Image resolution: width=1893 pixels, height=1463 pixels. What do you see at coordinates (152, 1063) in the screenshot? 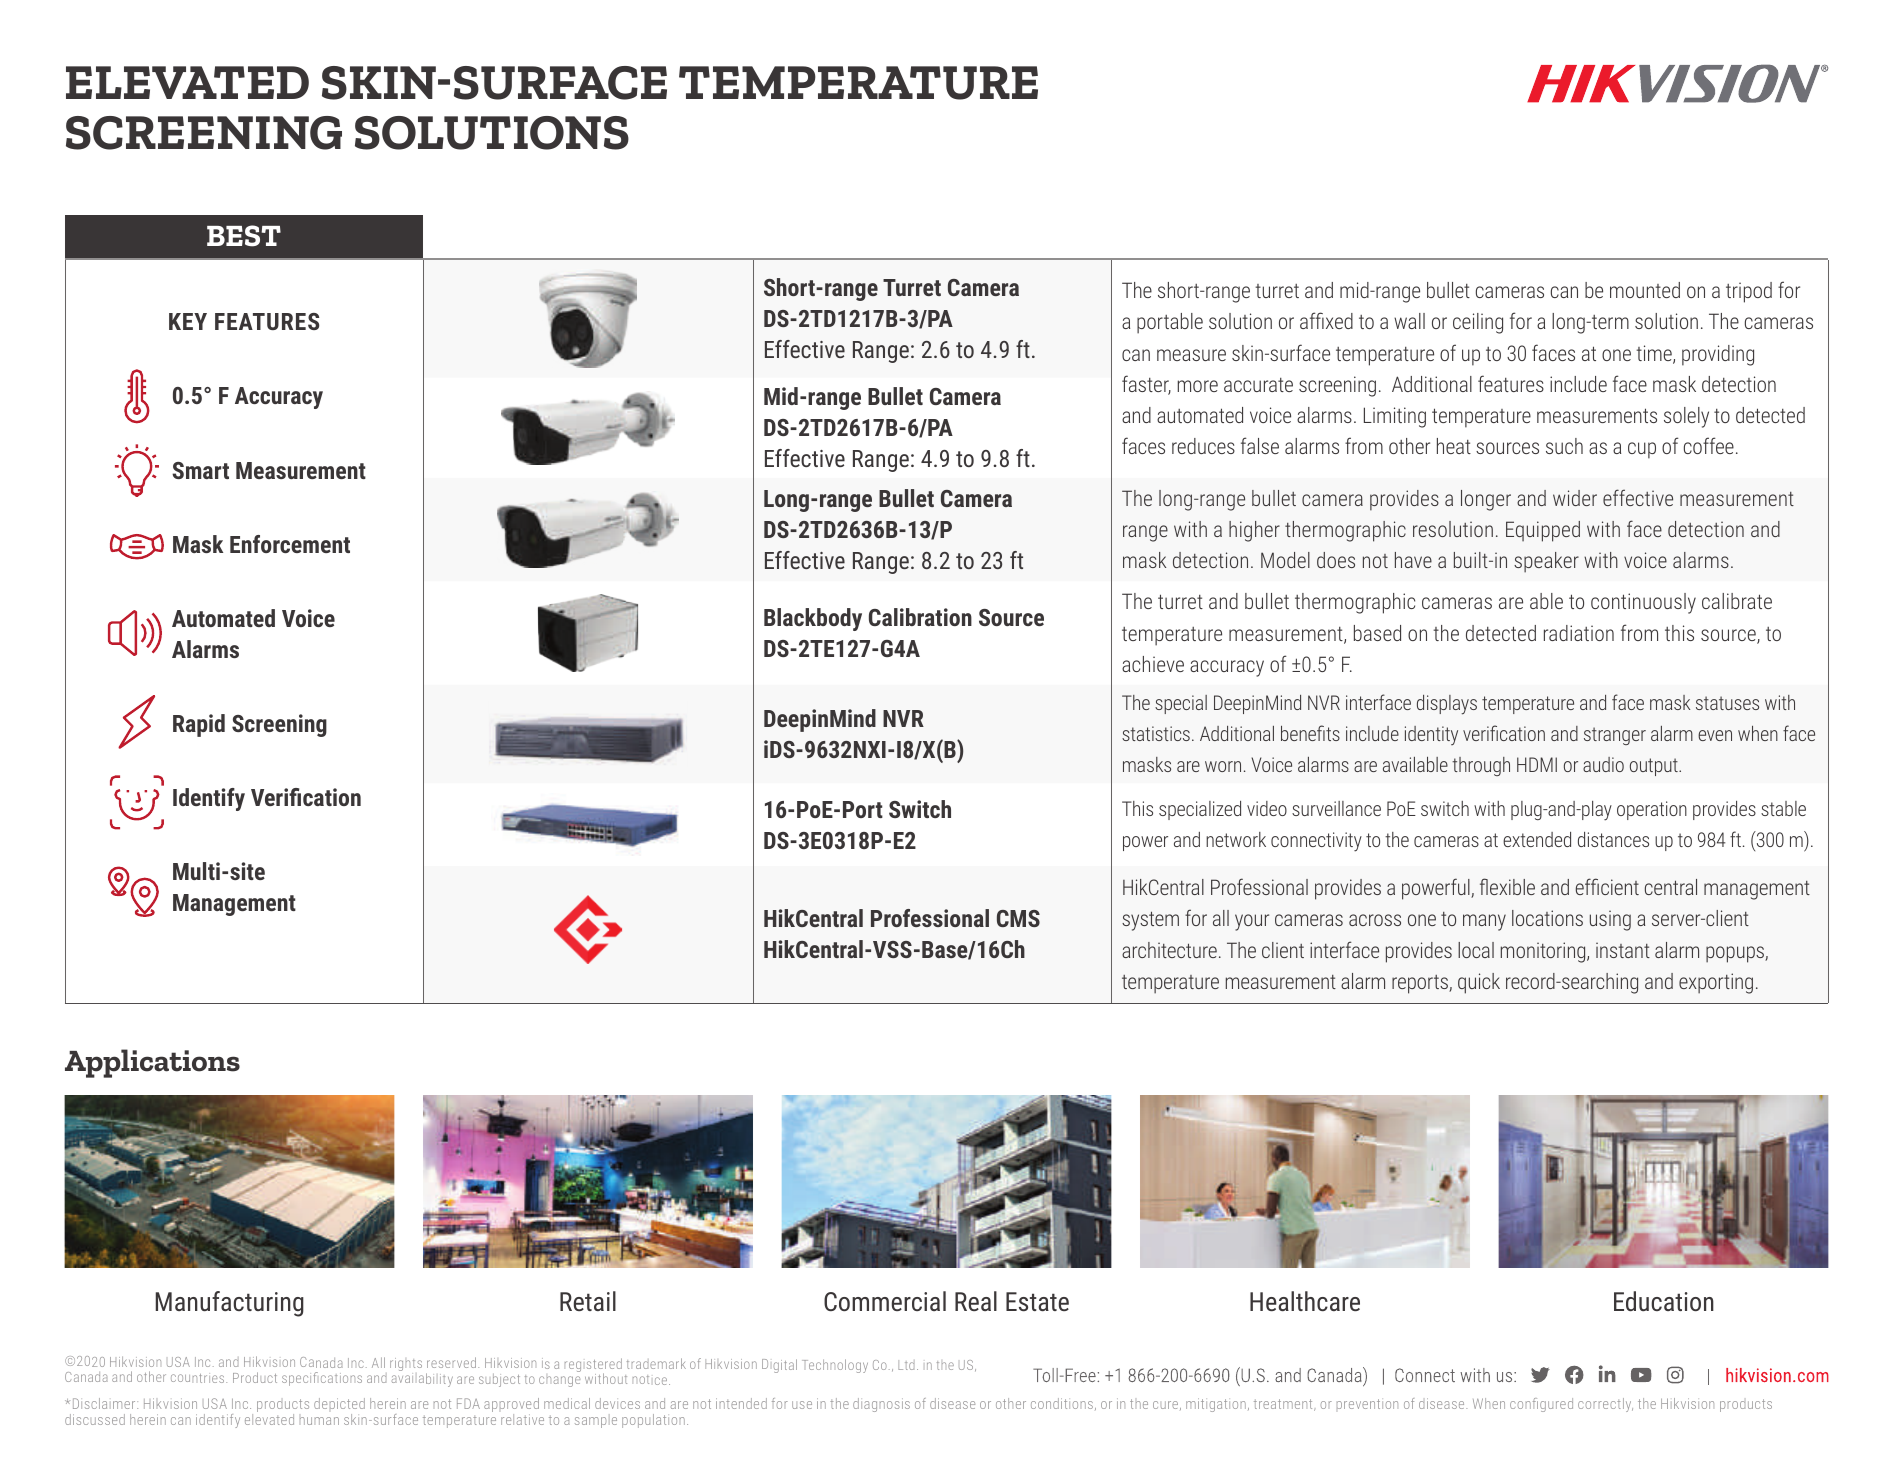
I see `Applications` at bounding box center [152, 1063].
